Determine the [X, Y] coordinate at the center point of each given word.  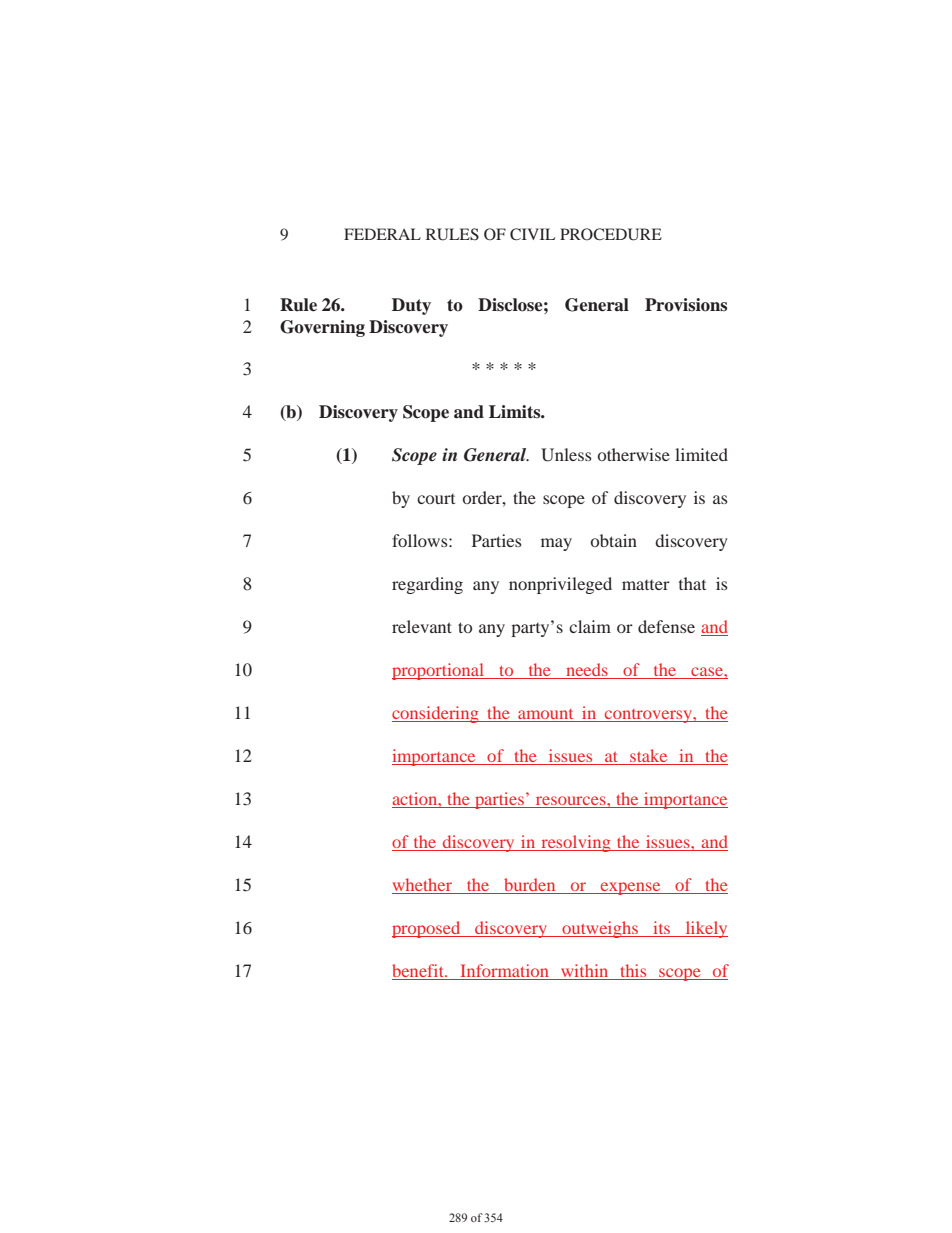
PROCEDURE [611, 234]
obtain [614, 540]
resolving [576, 843]
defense [666, 626]
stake [649, 757]
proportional [439, 671]
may [556, 544]
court [436, 499]
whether [423, 886]
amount [546, 715]
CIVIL [532, 234]
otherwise [634, 454]
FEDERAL [382, 234]
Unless [566, 455]
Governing [322, 328]
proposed [427, 929]
